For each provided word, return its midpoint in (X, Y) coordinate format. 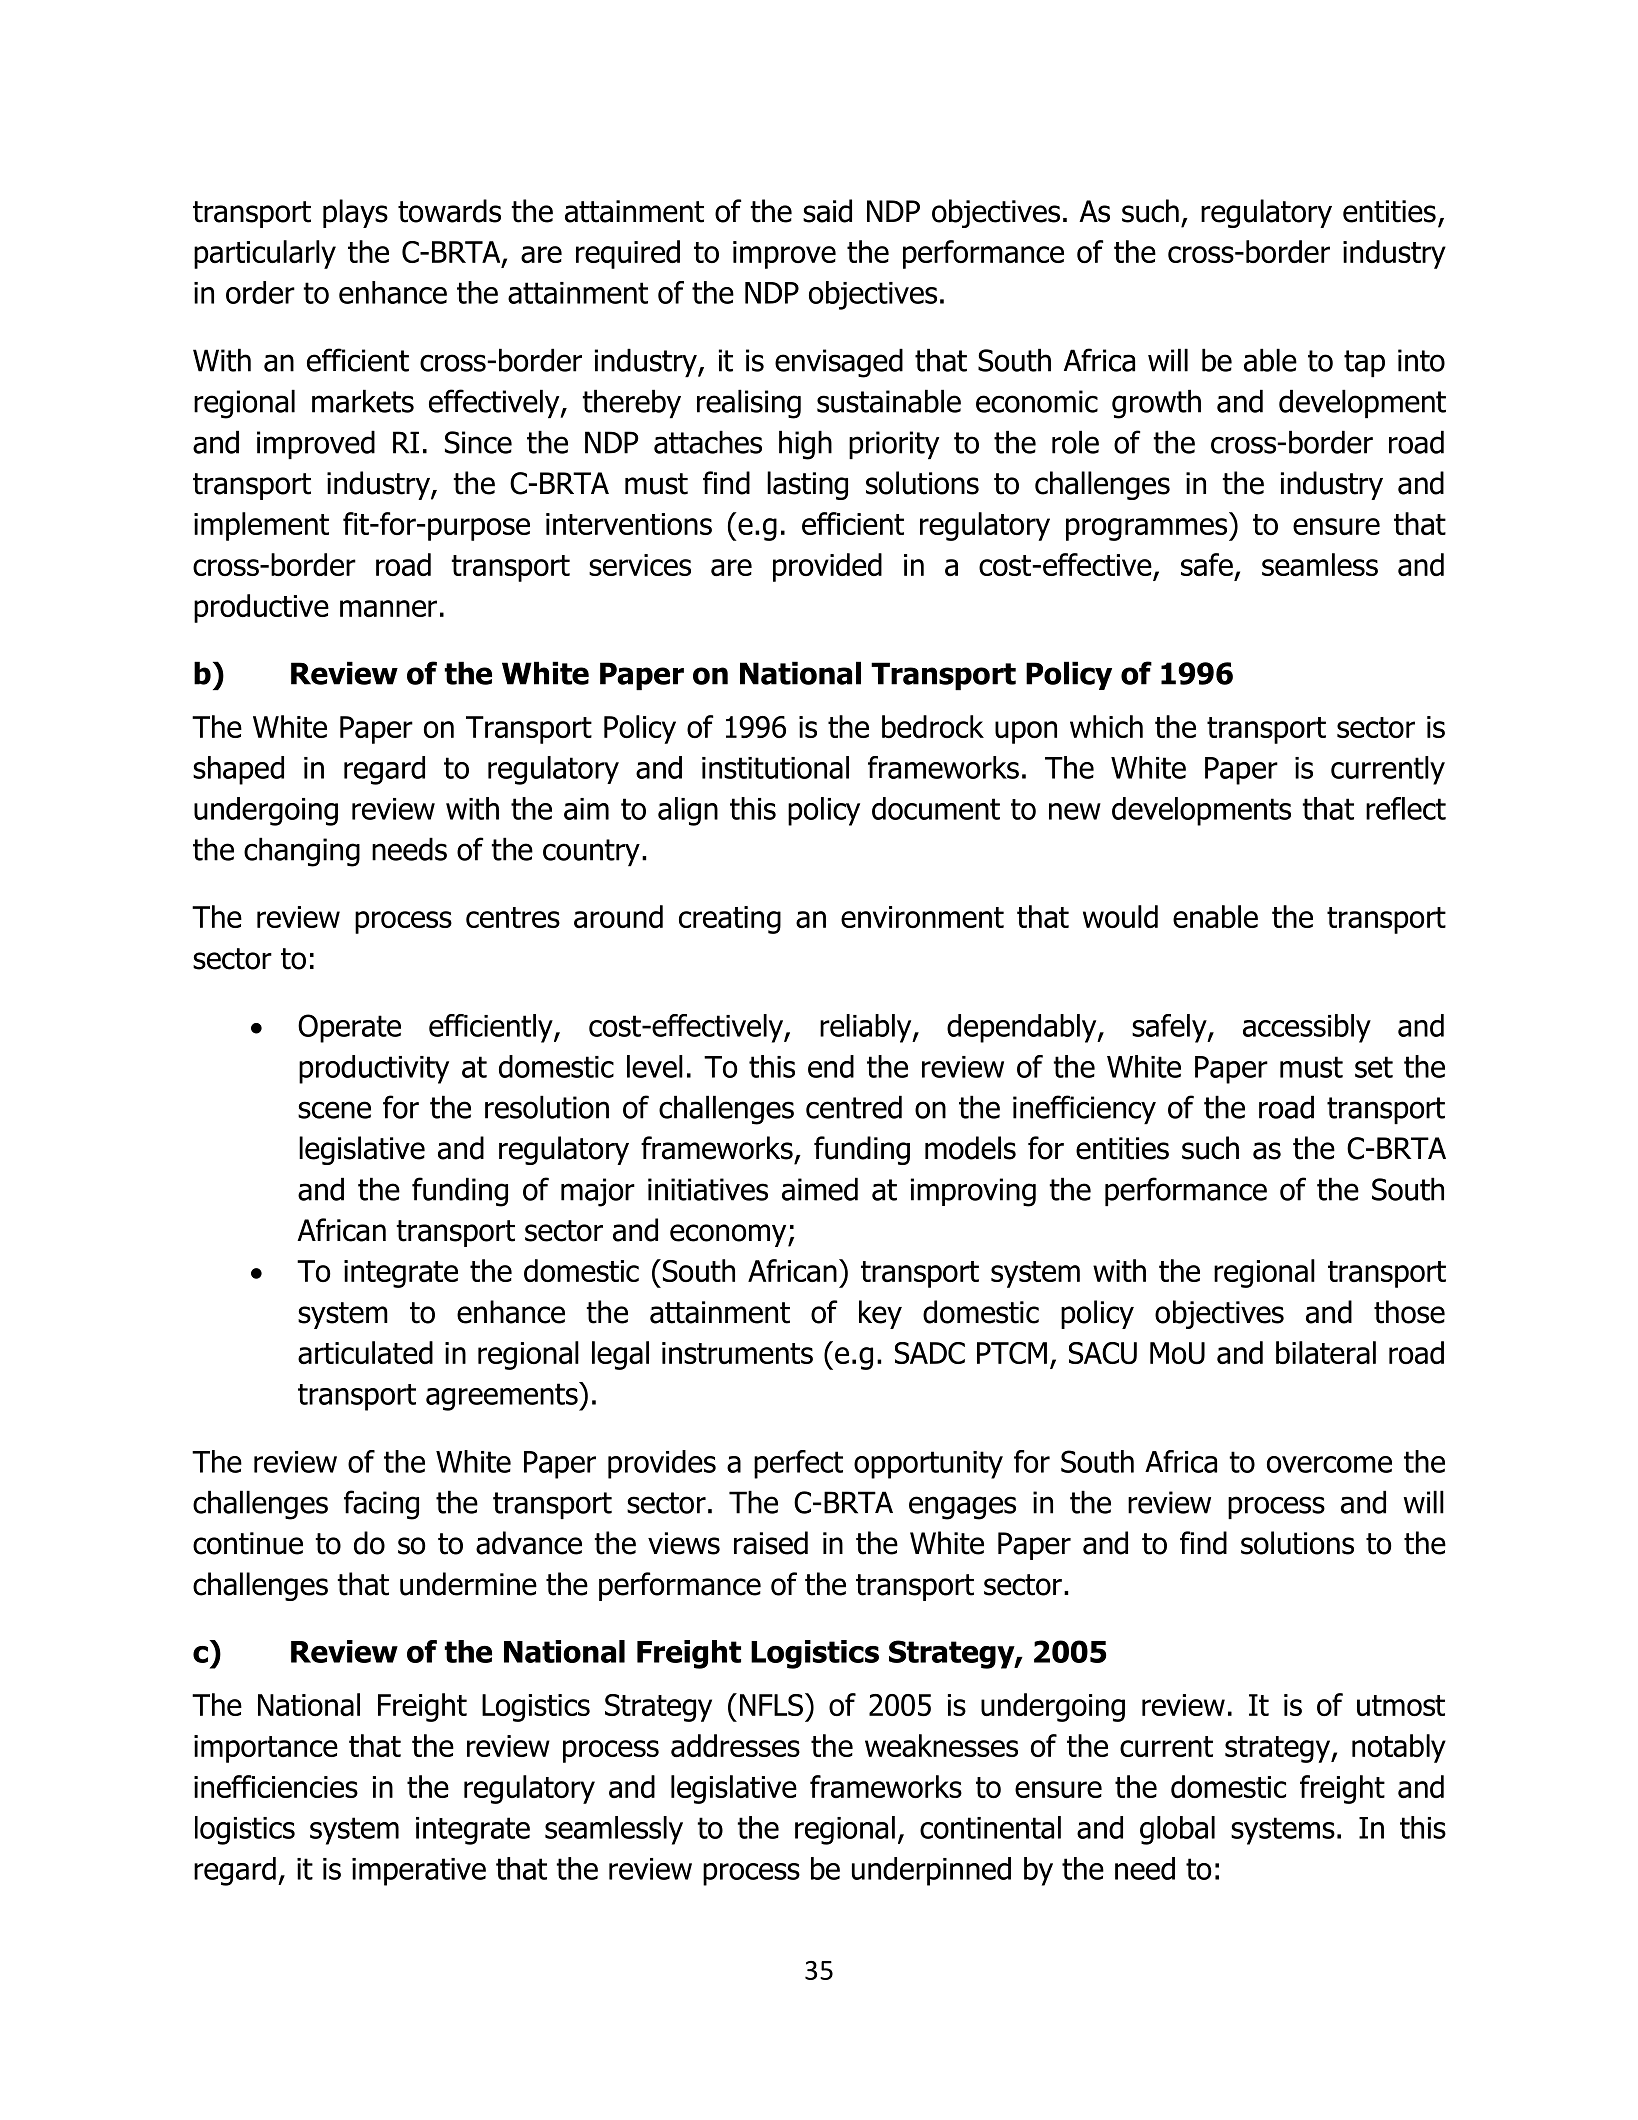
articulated (365, 1352)
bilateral (1326, 1352)
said (827, 211)
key (880, 1314)
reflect (1406, 808)
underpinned (931, 1871)
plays (355, 213)
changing (302, 852)
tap (1364, 363)
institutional (775, 767)
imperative (419, 1872)
